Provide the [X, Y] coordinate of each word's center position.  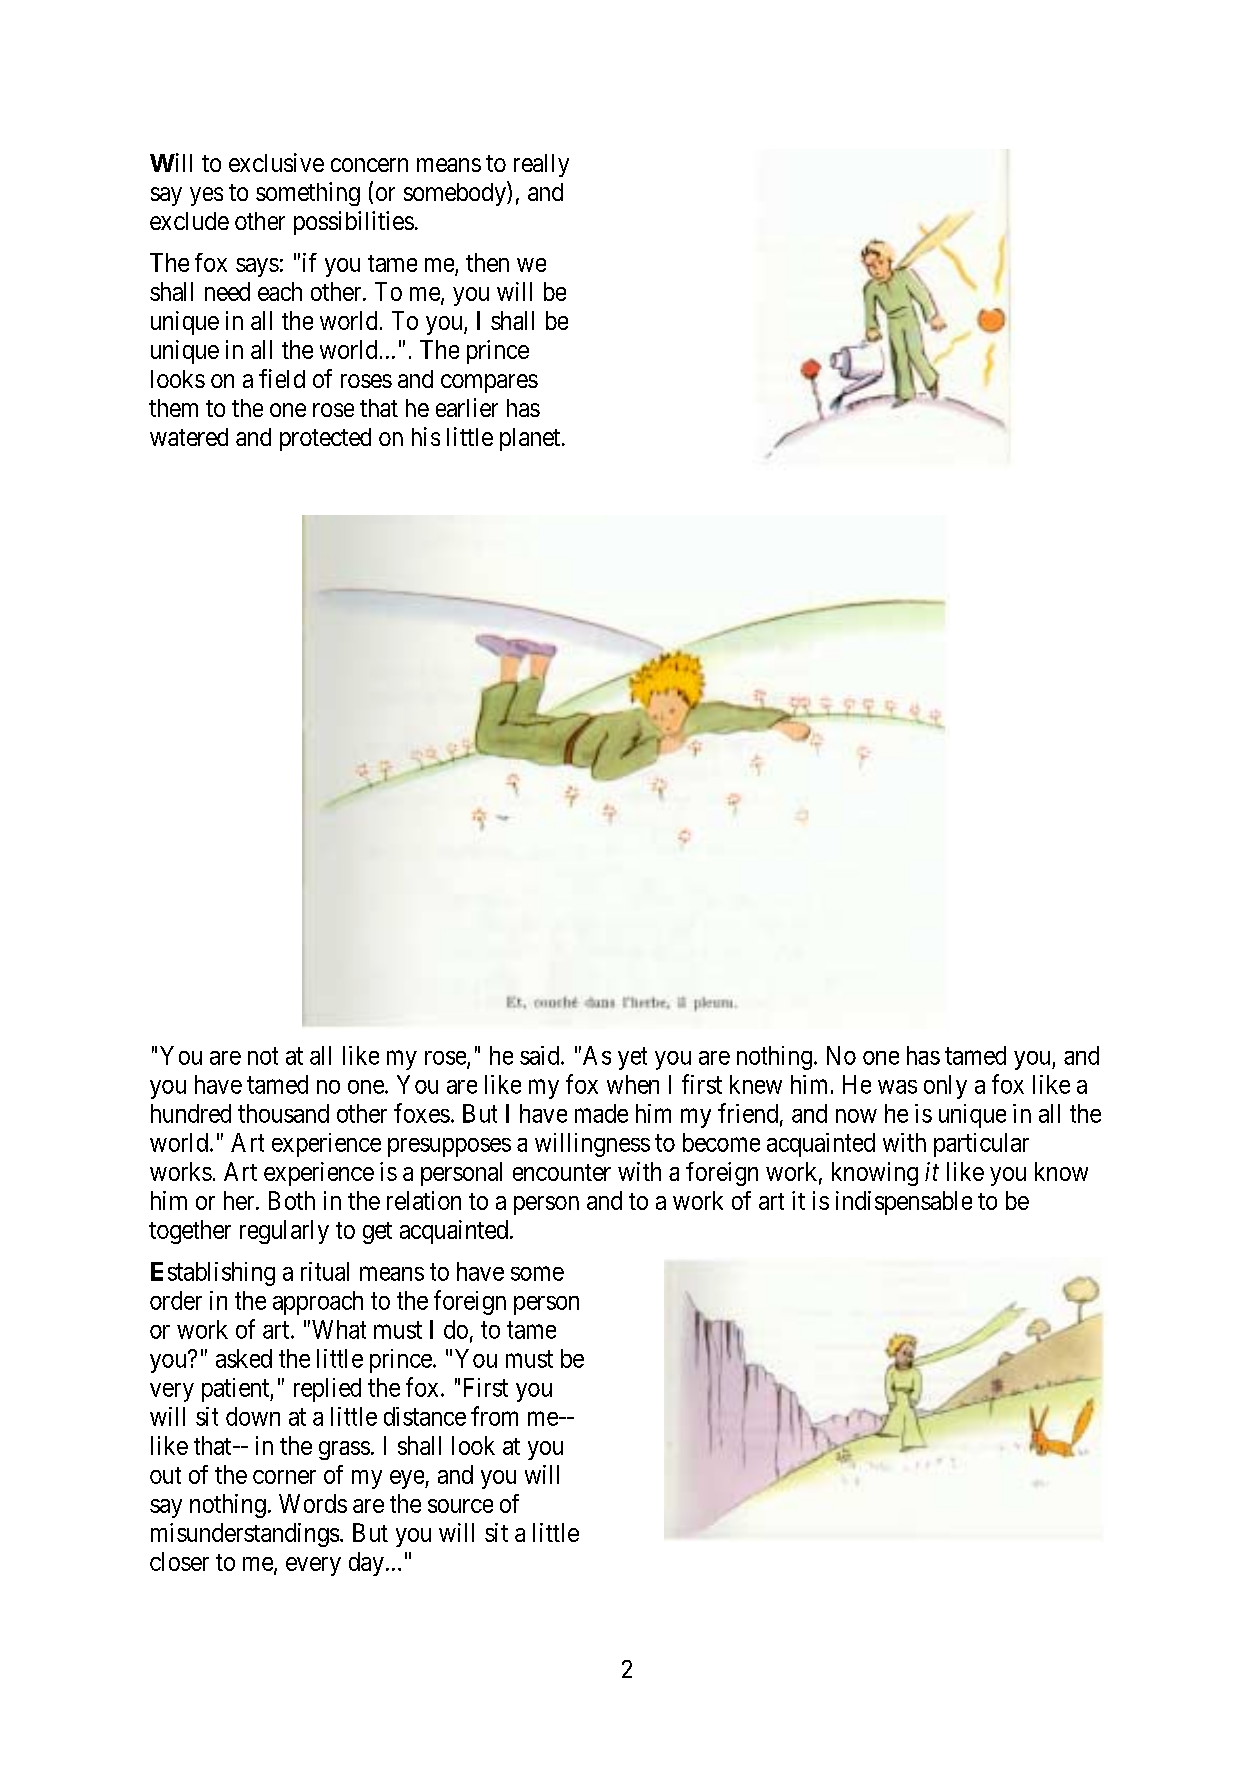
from [494, 1416]
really [541, 165]
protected [325, 439]
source [460, 1506]
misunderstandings [245, 1535]
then [487, 262]
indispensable [904, 1203]
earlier [467, 407]
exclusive [276, 162]
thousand [283, 1113]
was [897, 1087]
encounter [562, 1172]
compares [489, 383]
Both [292, 1200]
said [541, 1055]
